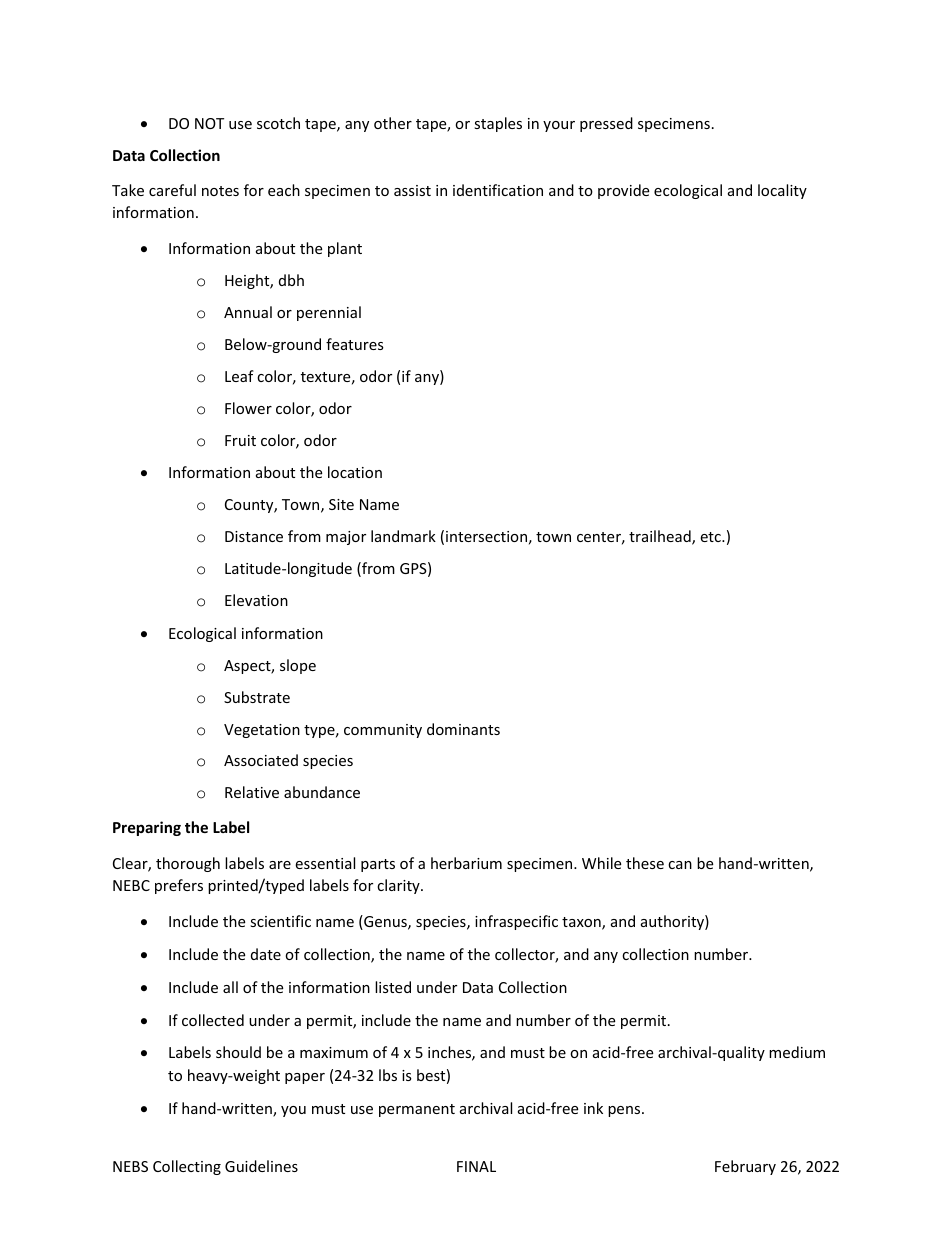 Image resolution: width=952 pixels, height=1233 pixels. Describe the element at coordinates (498, 124) in the document. I see `staples` at that location.
